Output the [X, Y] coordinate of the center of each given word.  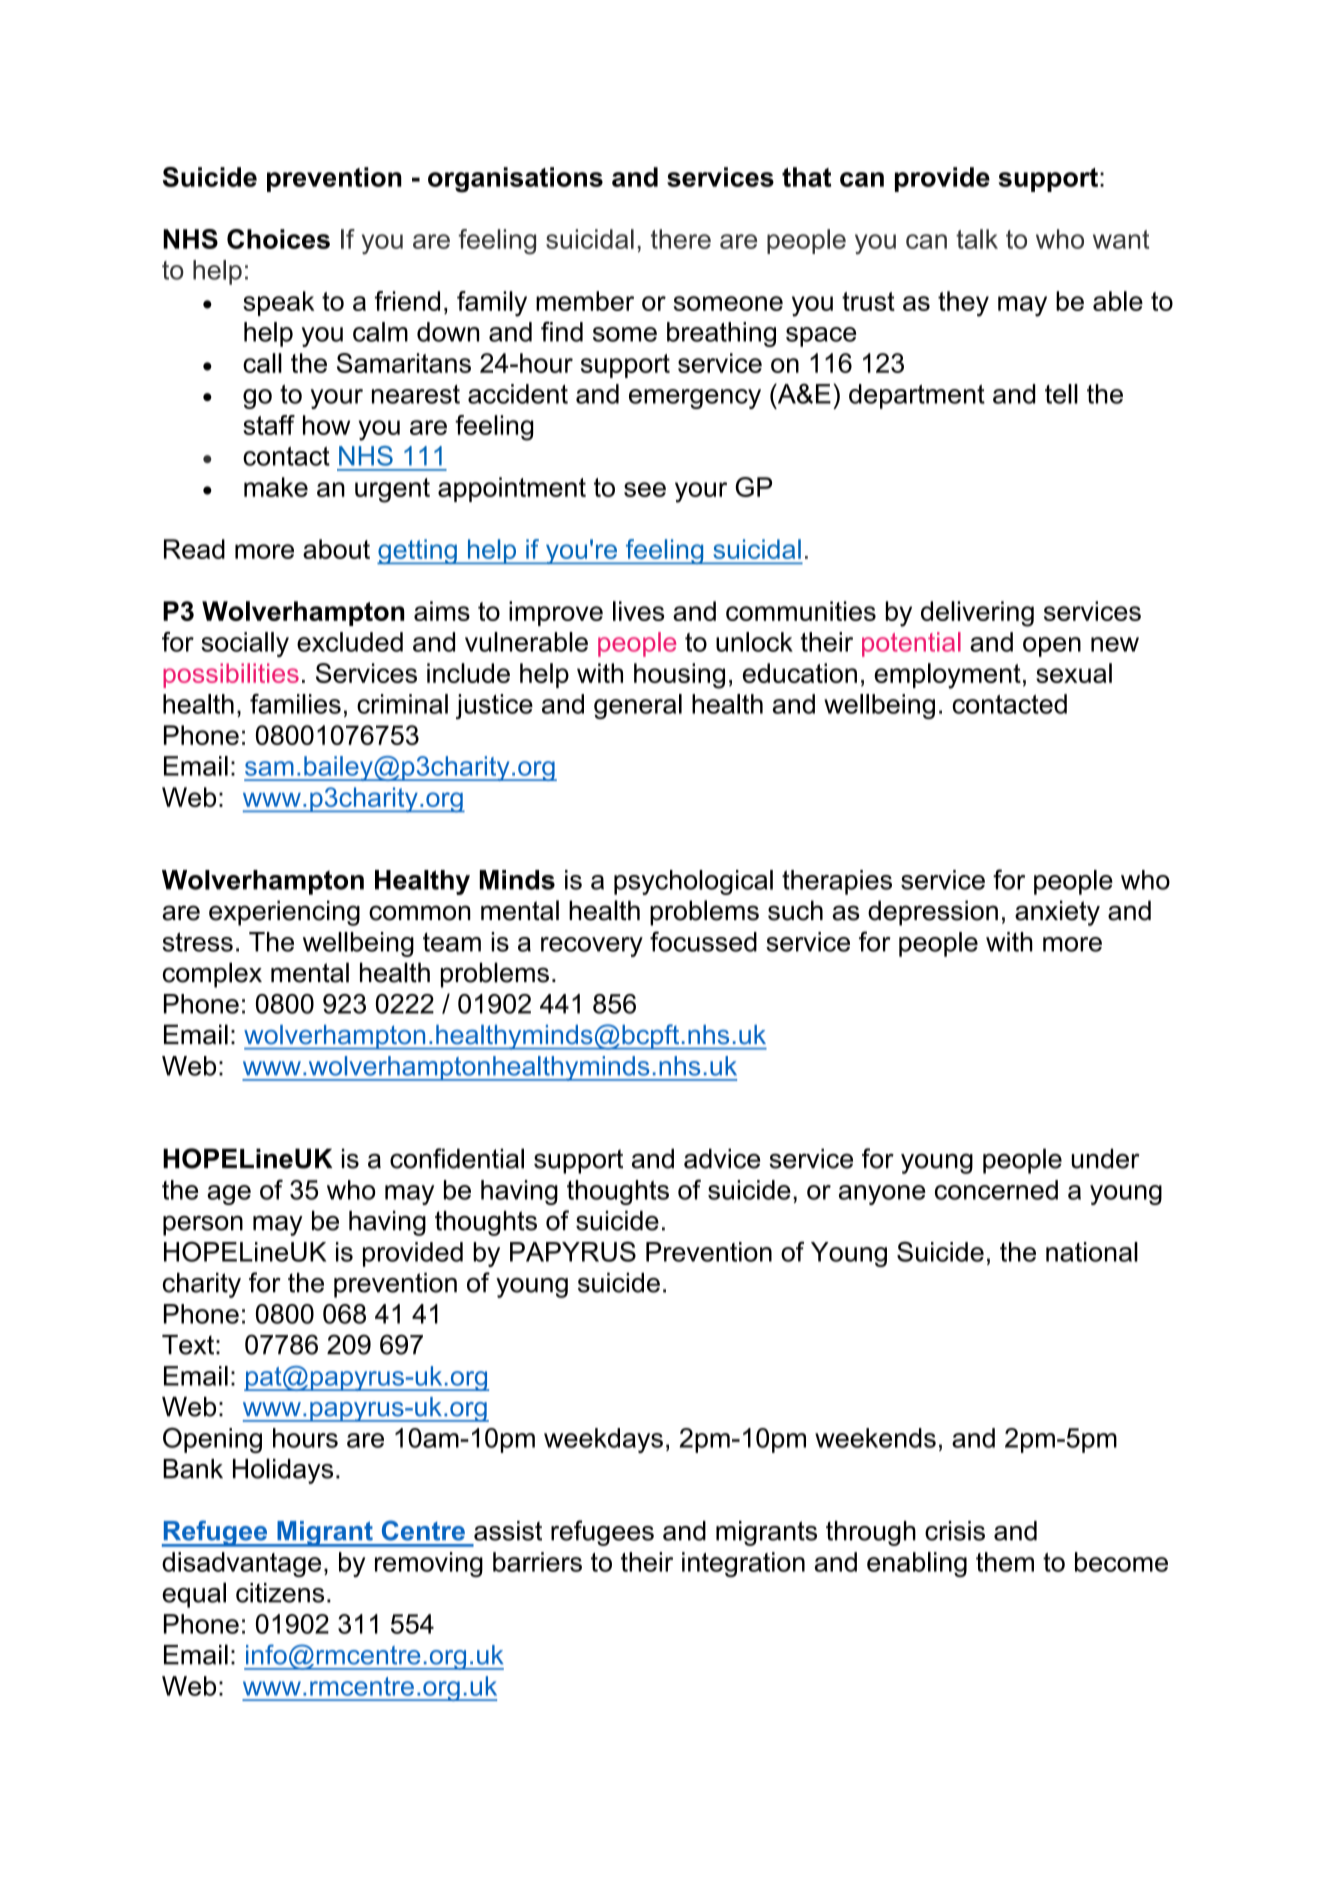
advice [722, 1158]
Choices [278, 239]
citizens [280, 1593]
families [295, 704]
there [681, 239]
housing [679, 676]
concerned [996, 1190]
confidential [457, 1158]
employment [947, 676]
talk [977, 239]
